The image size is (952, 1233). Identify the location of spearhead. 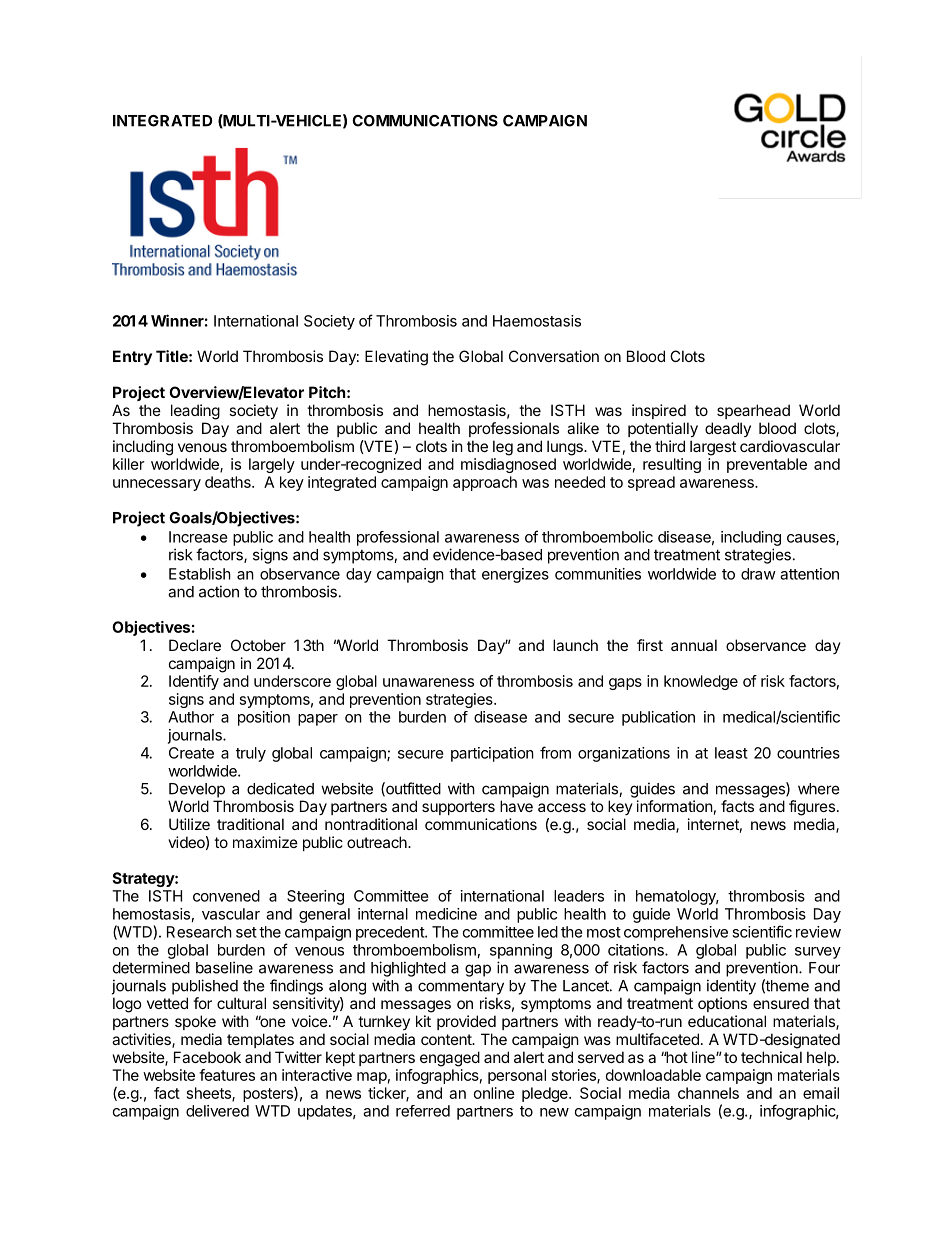
(753, 411).
